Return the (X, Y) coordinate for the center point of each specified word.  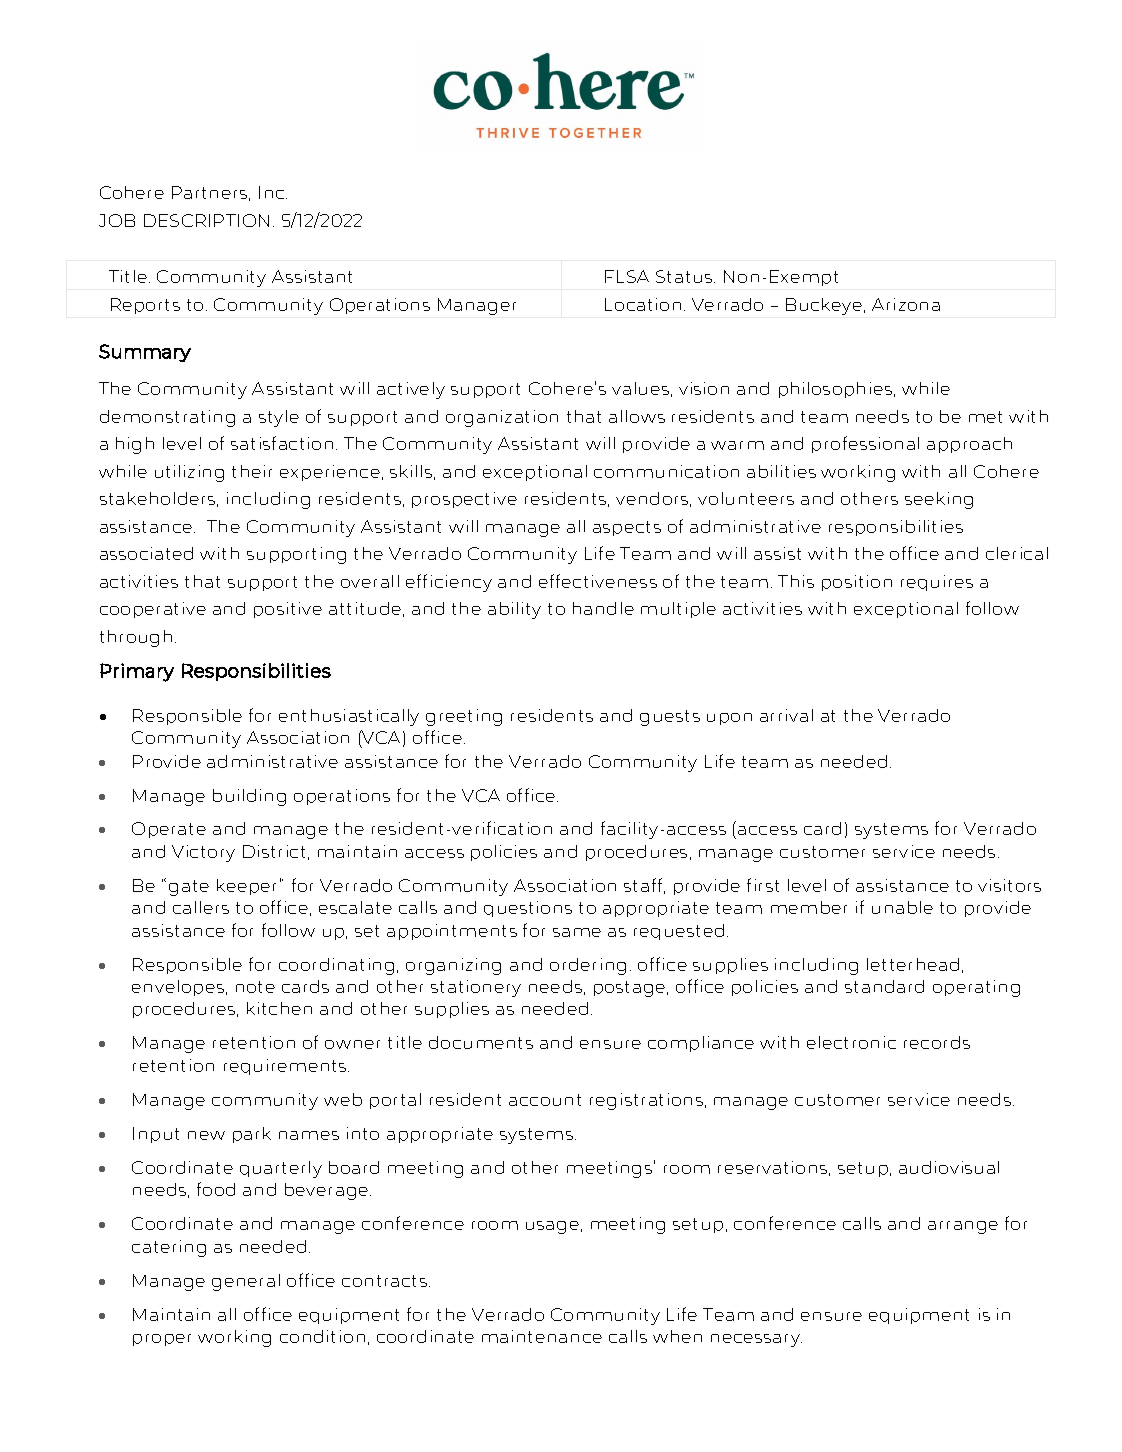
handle (603, 608)
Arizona (906, 304)
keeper (246, 887)
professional (865, 444)
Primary (137, 672)
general (246, 1282)
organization (502, 418)
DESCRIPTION (206, 220)
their (252, 471)
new (206, 1135)
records (937, 1042)
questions (528, 909)
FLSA (627, 276)
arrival (786, 715)
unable (902, 907)
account (545, 1100)
